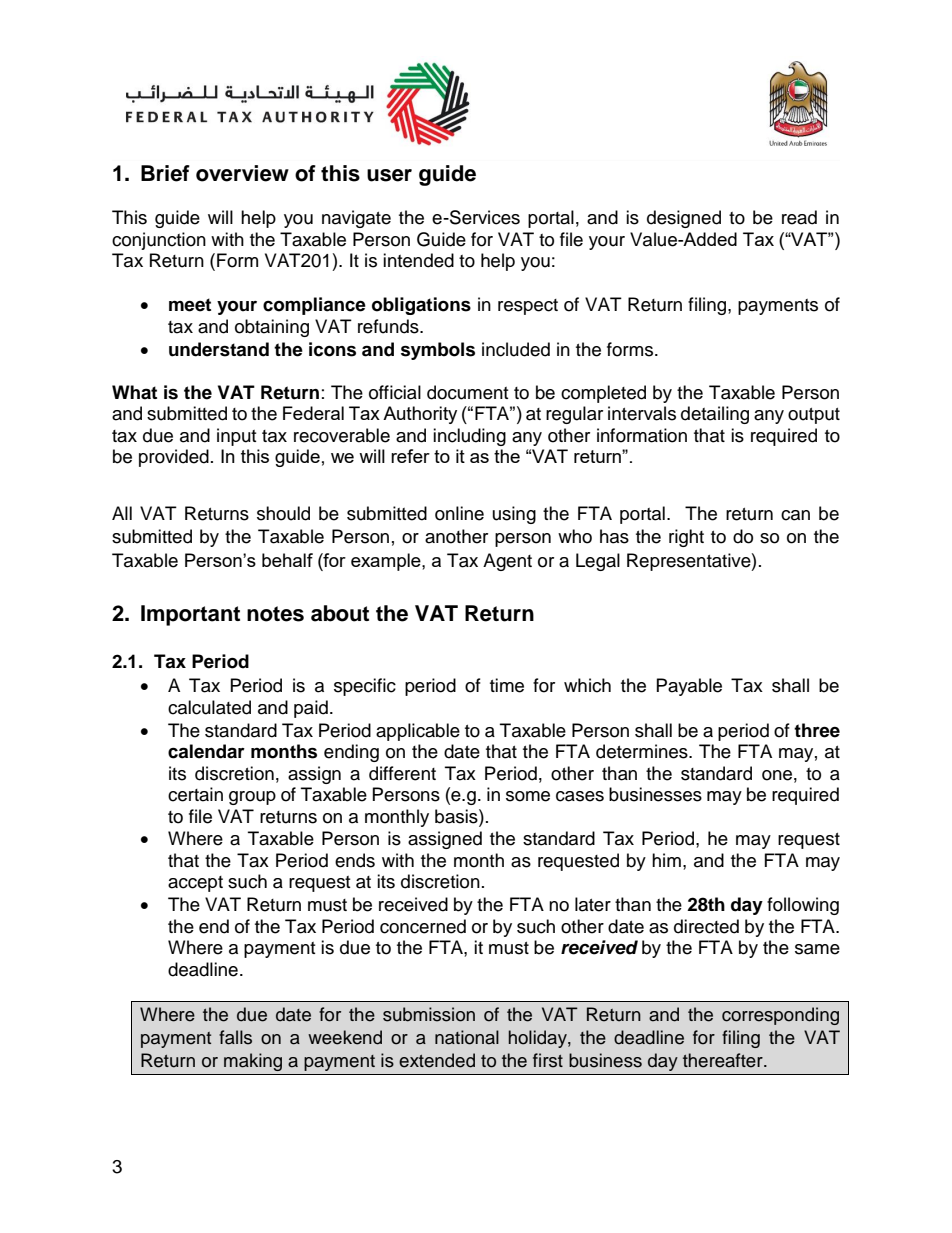 The image size is (952, 1233). What do you see at coordinates (235, 1037) in the image?
I see `falls` at bounding box center [235, 1037].
